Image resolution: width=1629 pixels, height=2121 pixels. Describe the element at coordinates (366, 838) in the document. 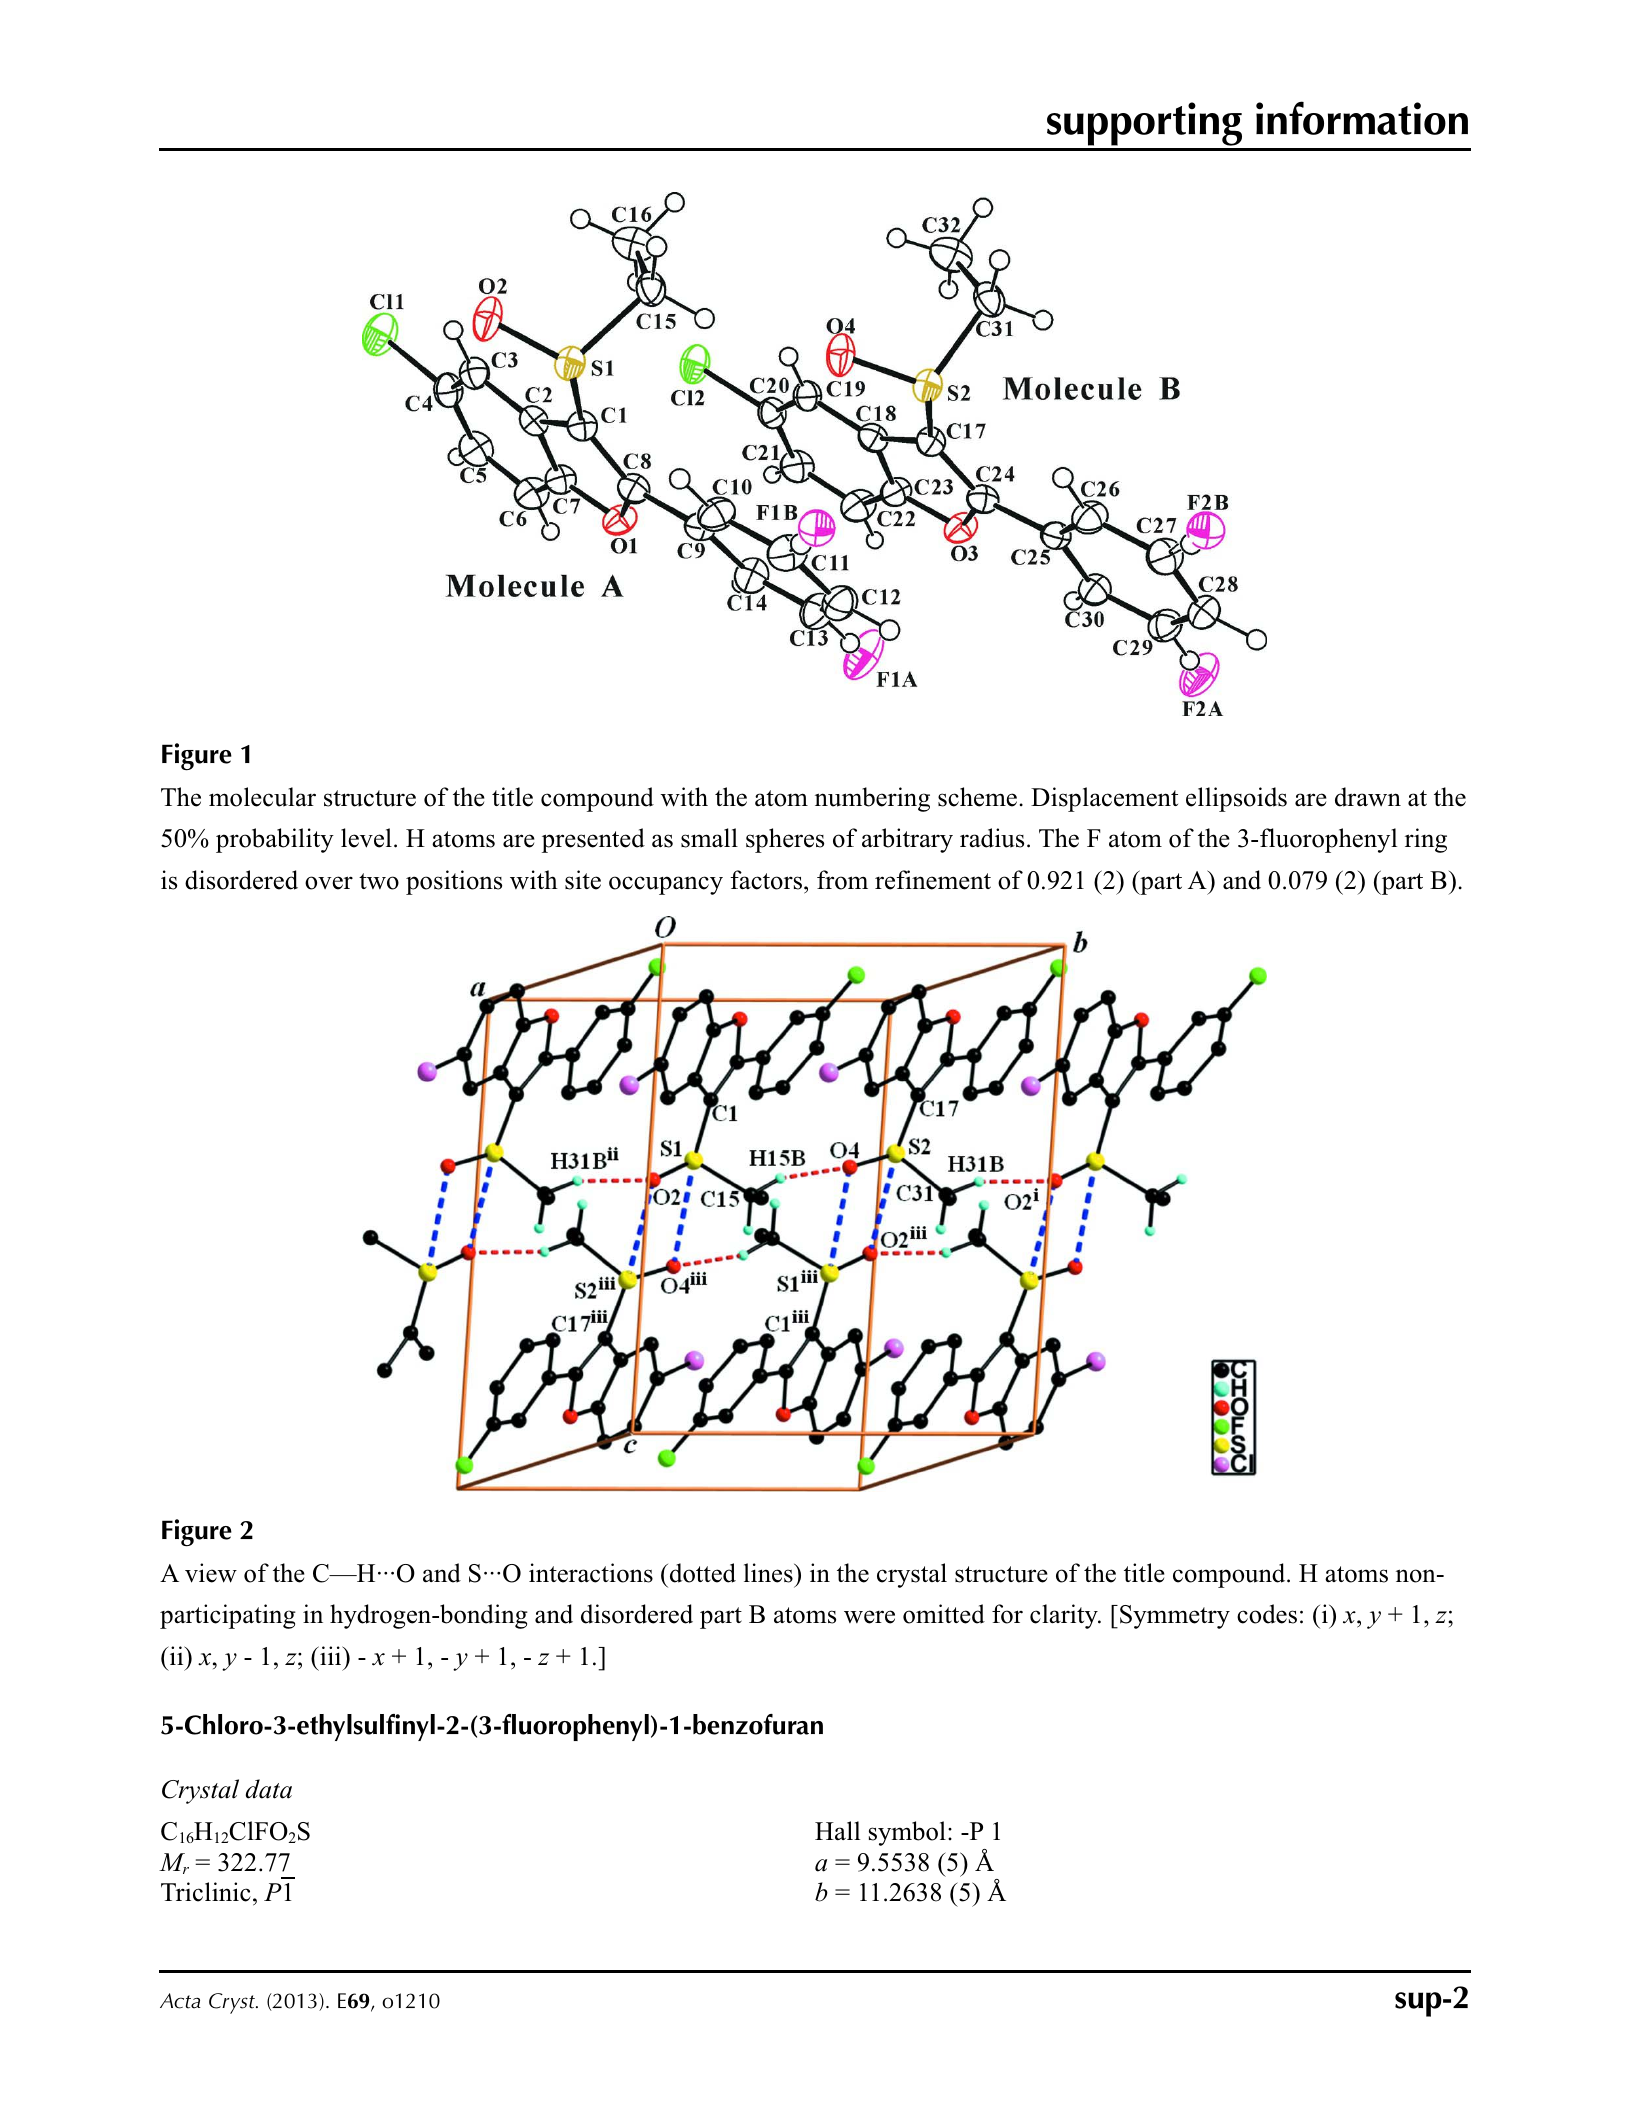

I see `level` at that location.
